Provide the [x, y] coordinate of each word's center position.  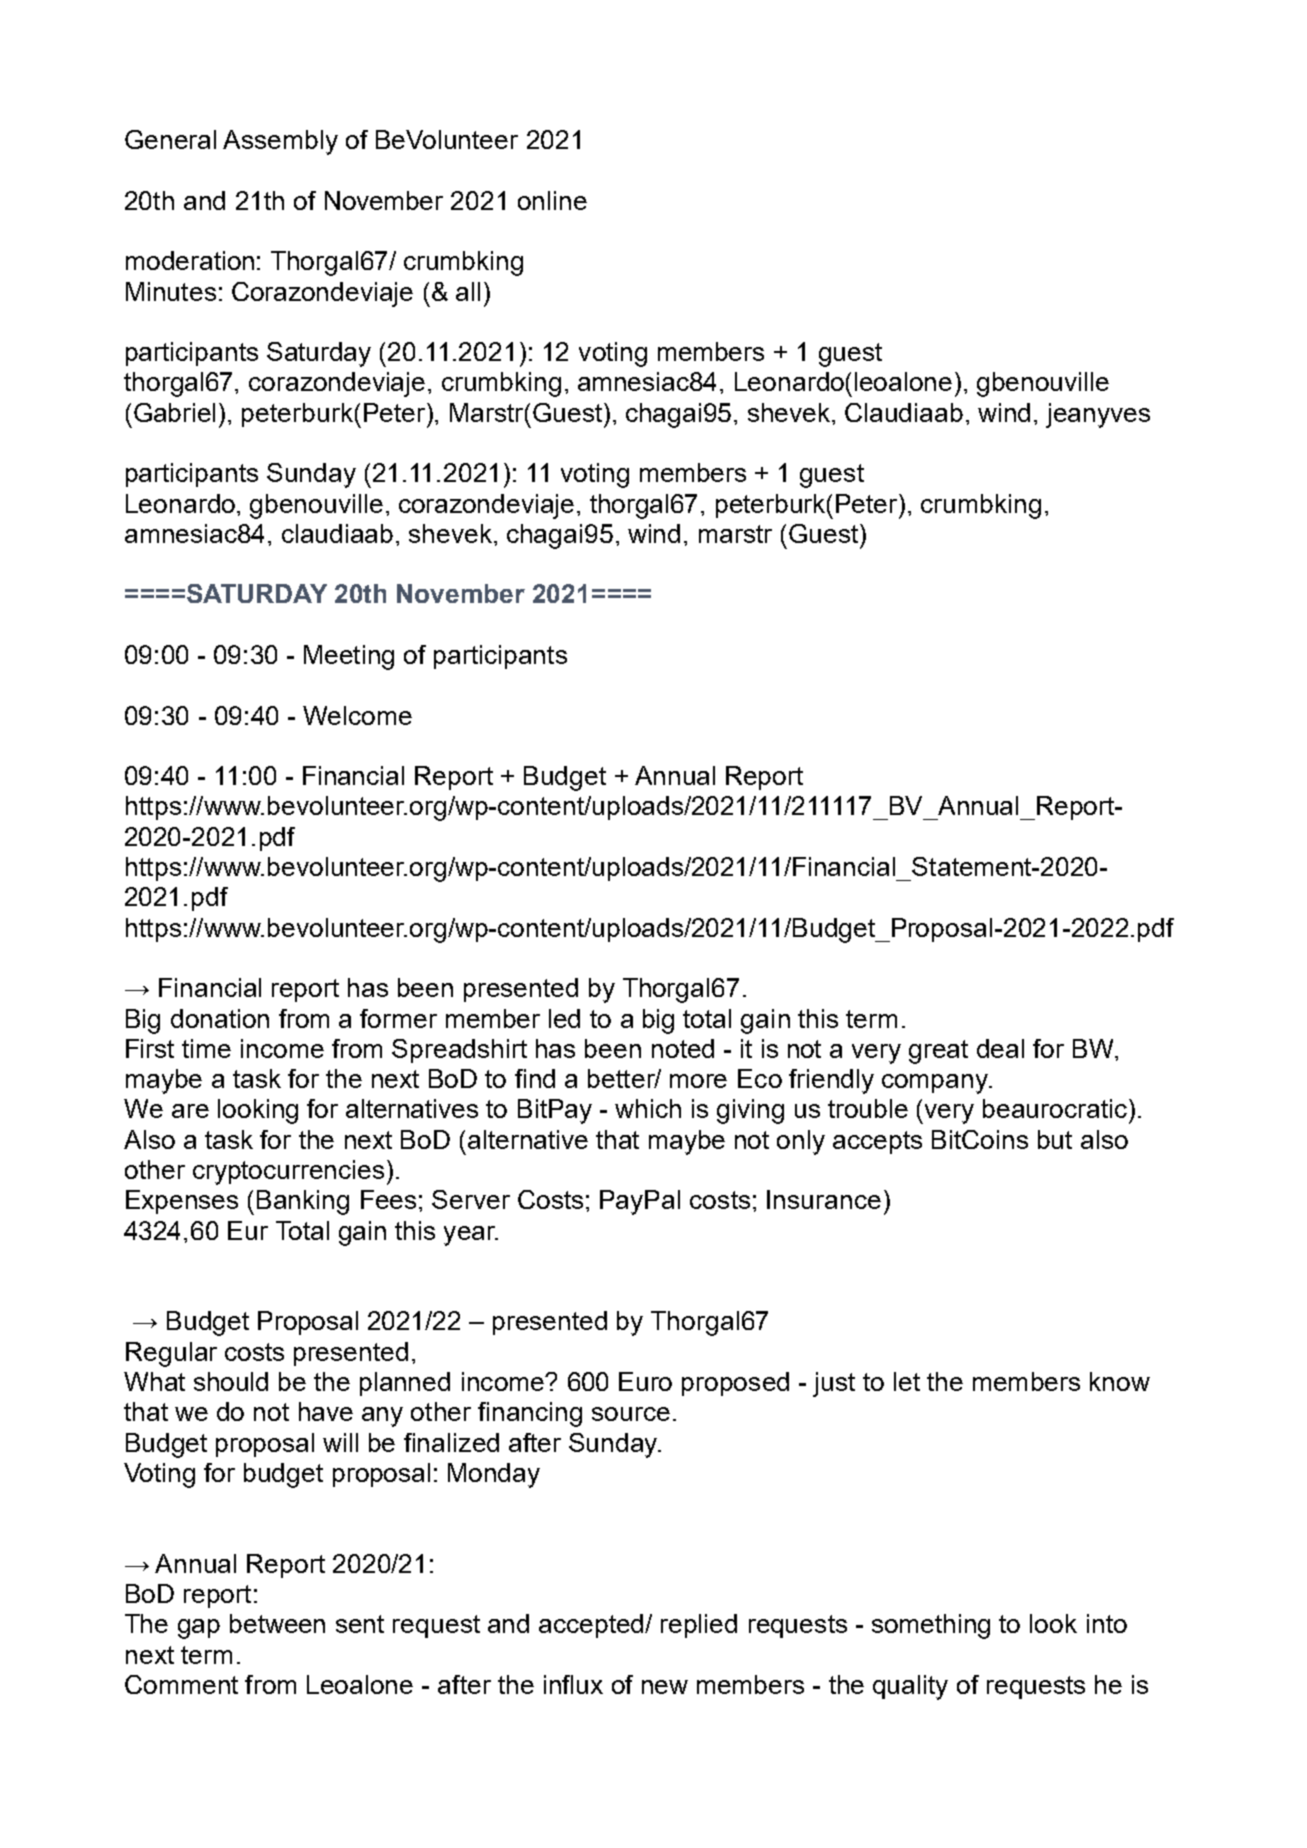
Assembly [280, 142]
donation [220, 1018]
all [468, 291]
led [564, 1018]
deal [1000, 1048]
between [277, 1623]
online [552, 200]
